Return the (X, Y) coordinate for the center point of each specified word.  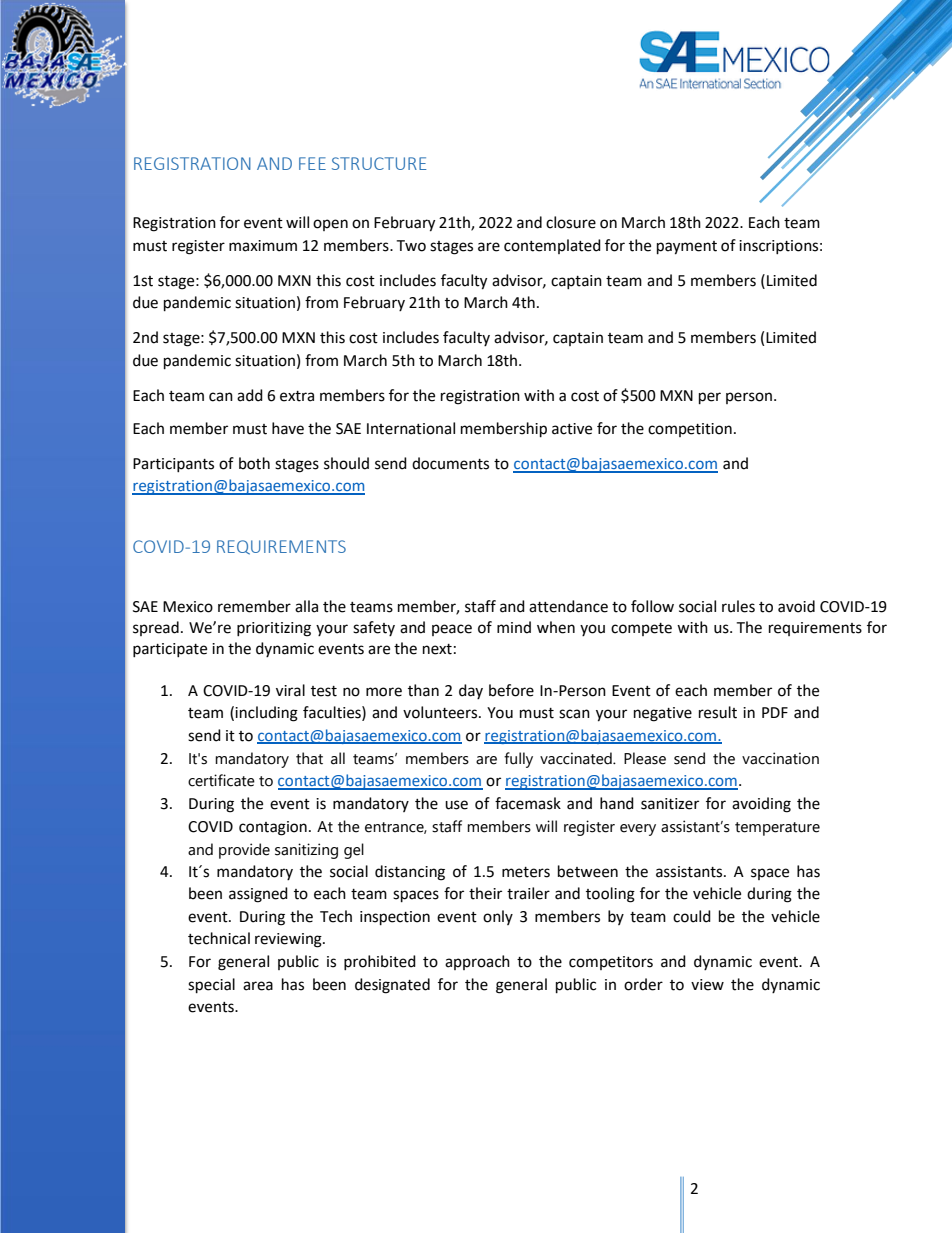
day (471, 691)
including (266, 714)
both (254, 463)
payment (687, 248)
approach (477, 962)
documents (450, 463)
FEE (312, 163)
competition (690, 430)
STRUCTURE (379, 163)
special (211, 986)
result (718, 712)
